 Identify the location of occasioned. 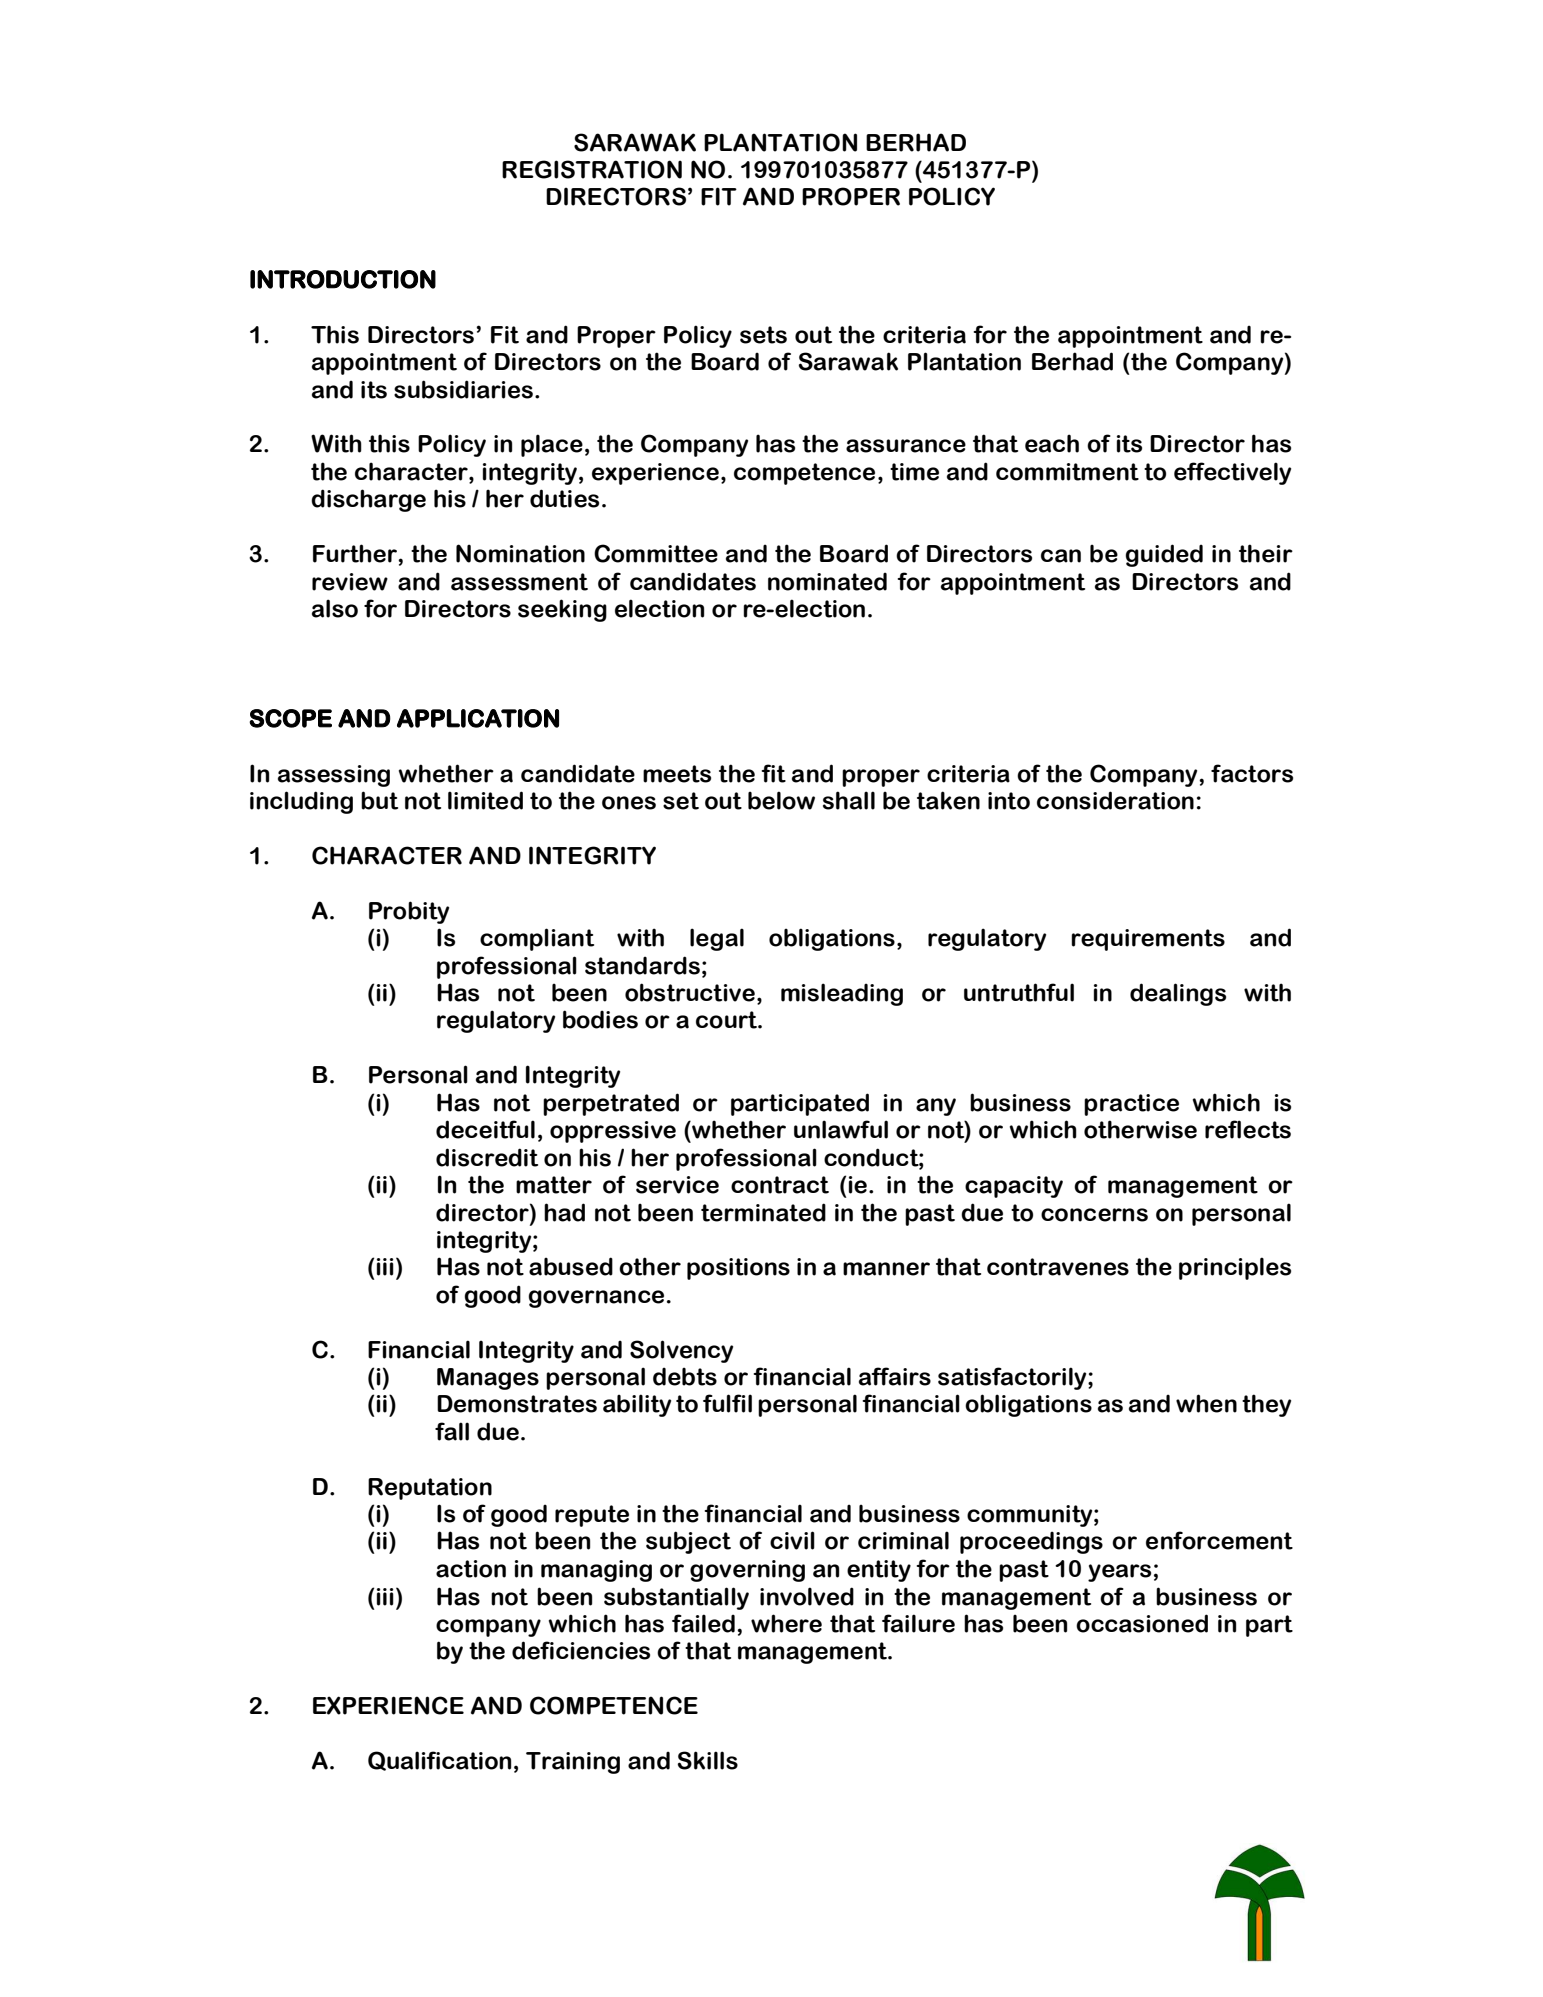
(1142, 1623).
